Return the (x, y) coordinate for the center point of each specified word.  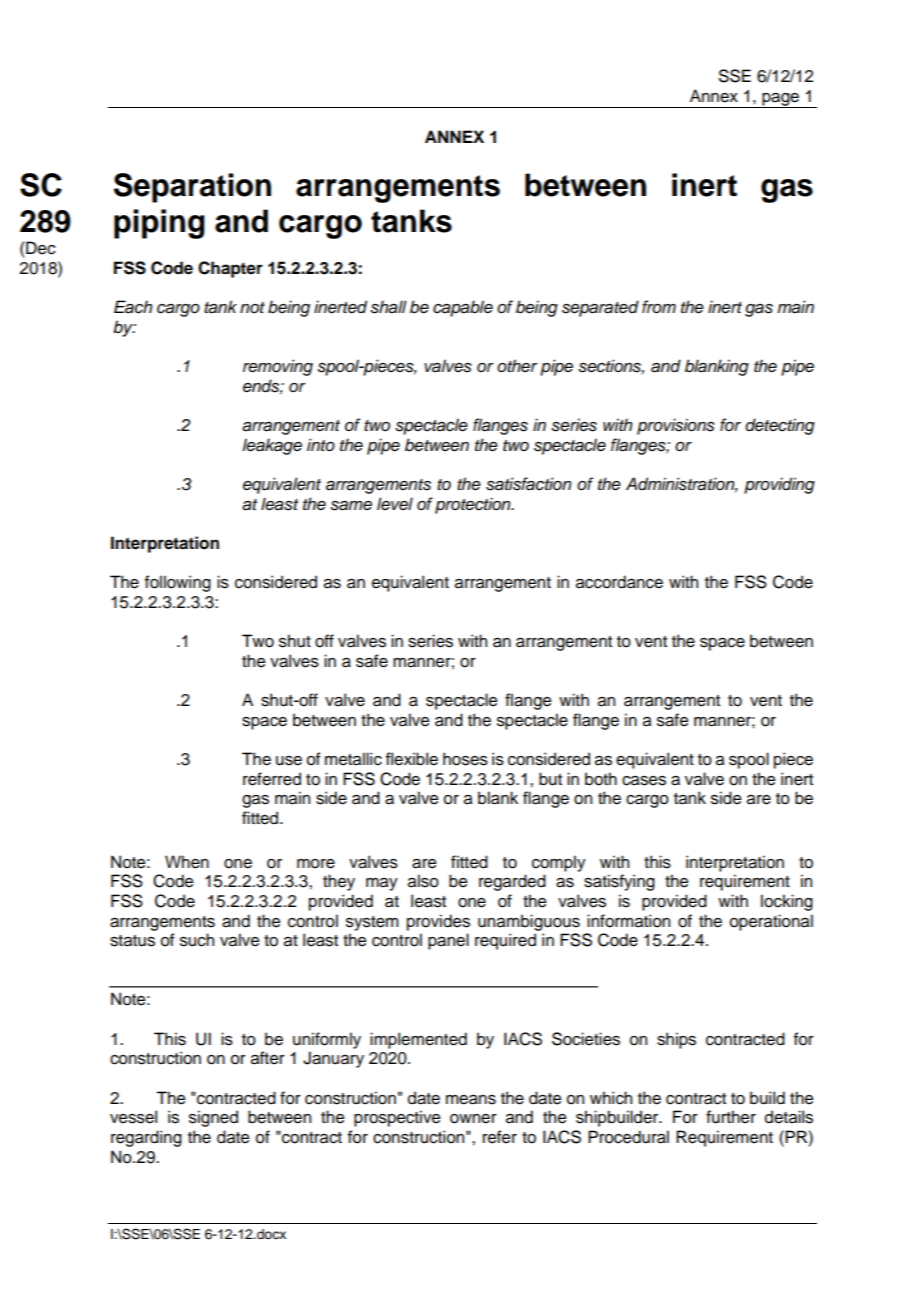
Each (133, 307)
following (178, 583)
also (423, 881)
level (395, 503)
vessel (133, 1117)
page (780, 100)
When (187, 862)
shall (388, 307)
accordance (619, 582)
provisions (676, 426)
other (517, 366)
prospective (397, 1118)
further (731, 1117)
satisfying (619, 882)
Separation (192, 188)
